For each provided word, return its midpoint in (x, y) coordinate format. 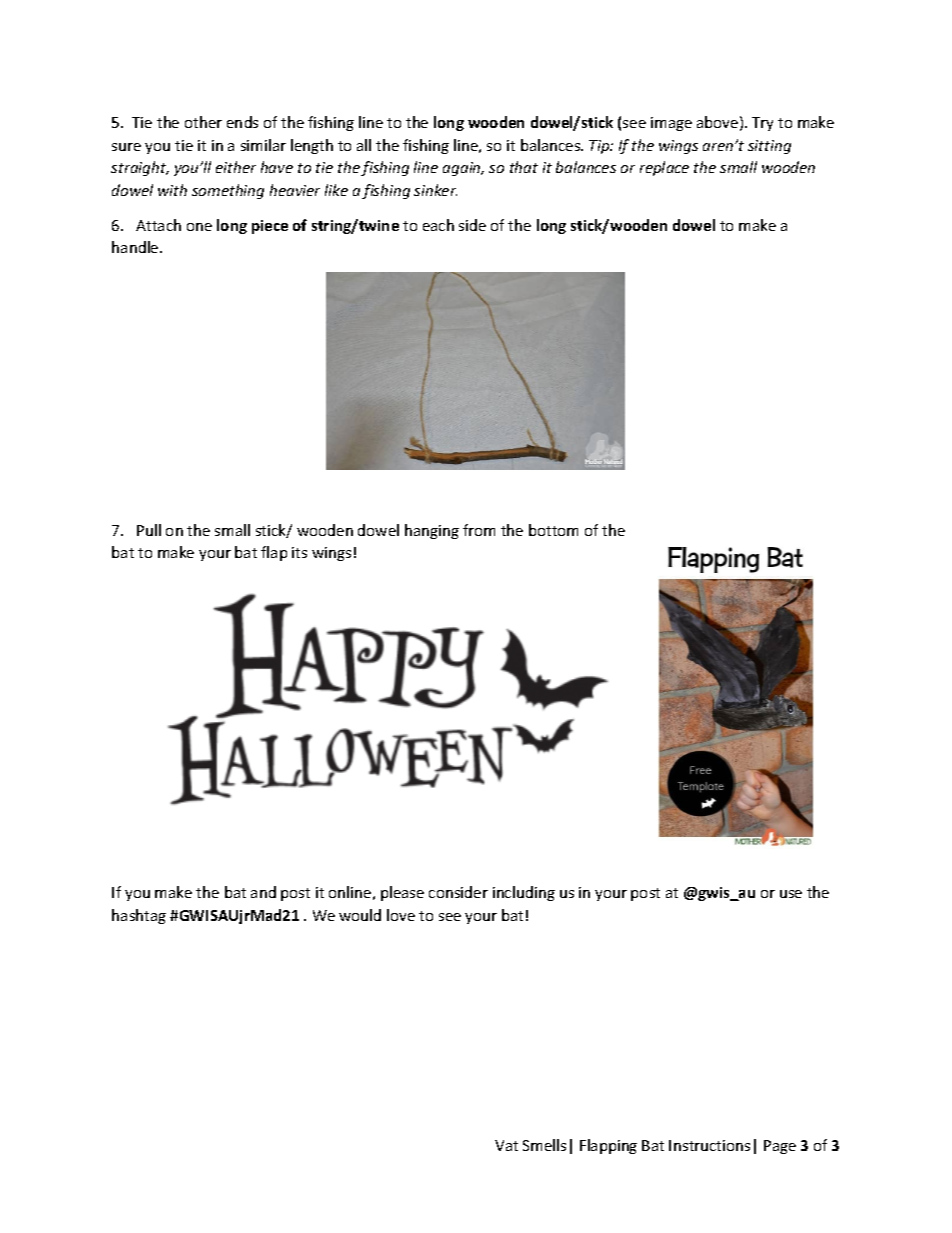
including (524, 893)
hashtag (139, 916)
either (236, 167)
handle (136, 247)
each (438, 225)
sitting (769, 147)
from (479, 530)
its (299, 552)
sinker (435, 190)
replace (664, 168)
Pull (149, 530)
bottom (553, 530)
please (402, 893)
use (791, 894)
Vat (506, 1145)
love (401, 915)
